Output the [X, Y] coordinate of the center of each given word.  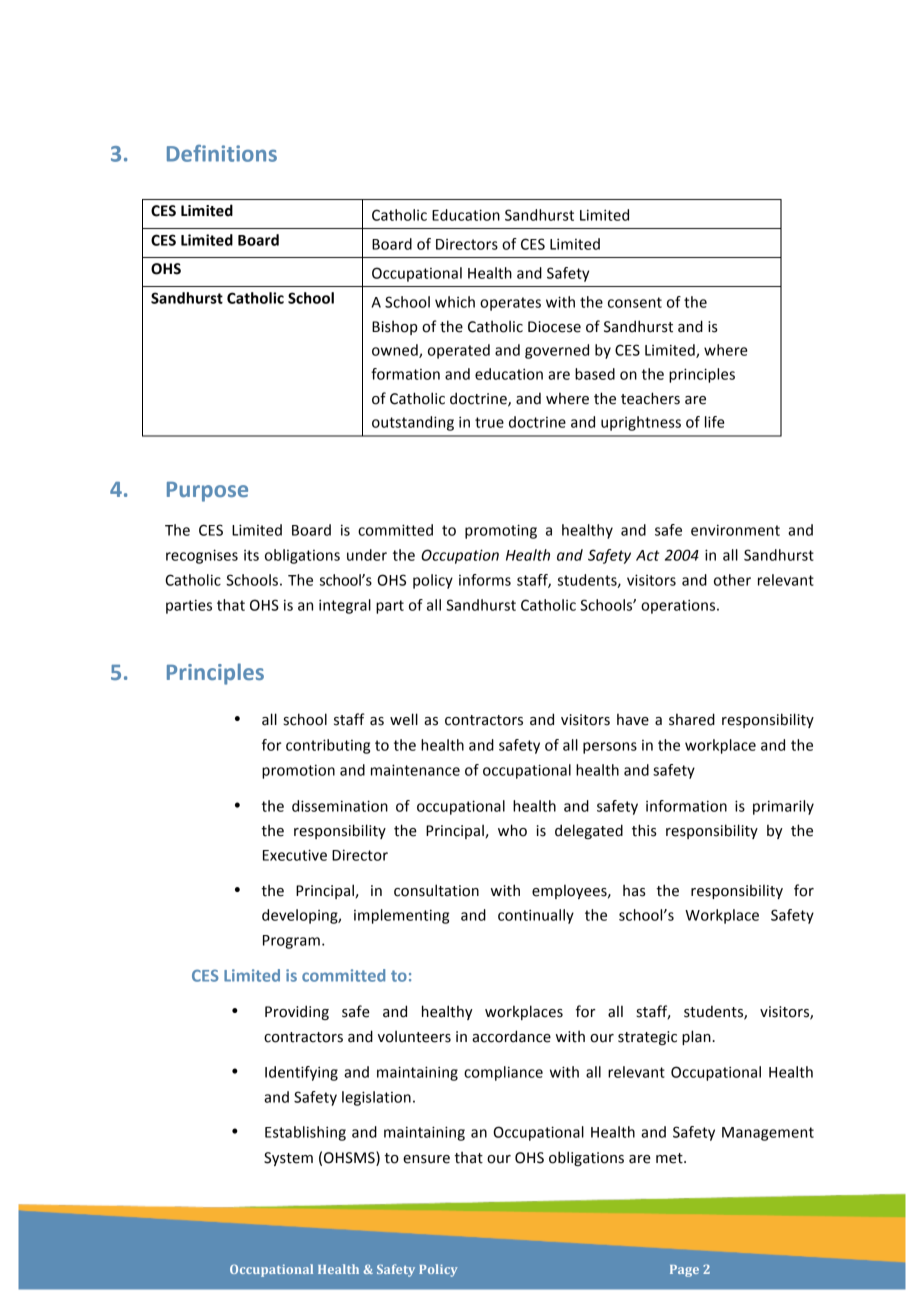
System [288, 1159]
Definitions [222, 153]
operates [510, 304]
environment [735, 530]
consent [635, 302]
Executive [295, 855]
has [634, 890]
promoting [501, 531]
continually [536, 916]
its [251, 555]
